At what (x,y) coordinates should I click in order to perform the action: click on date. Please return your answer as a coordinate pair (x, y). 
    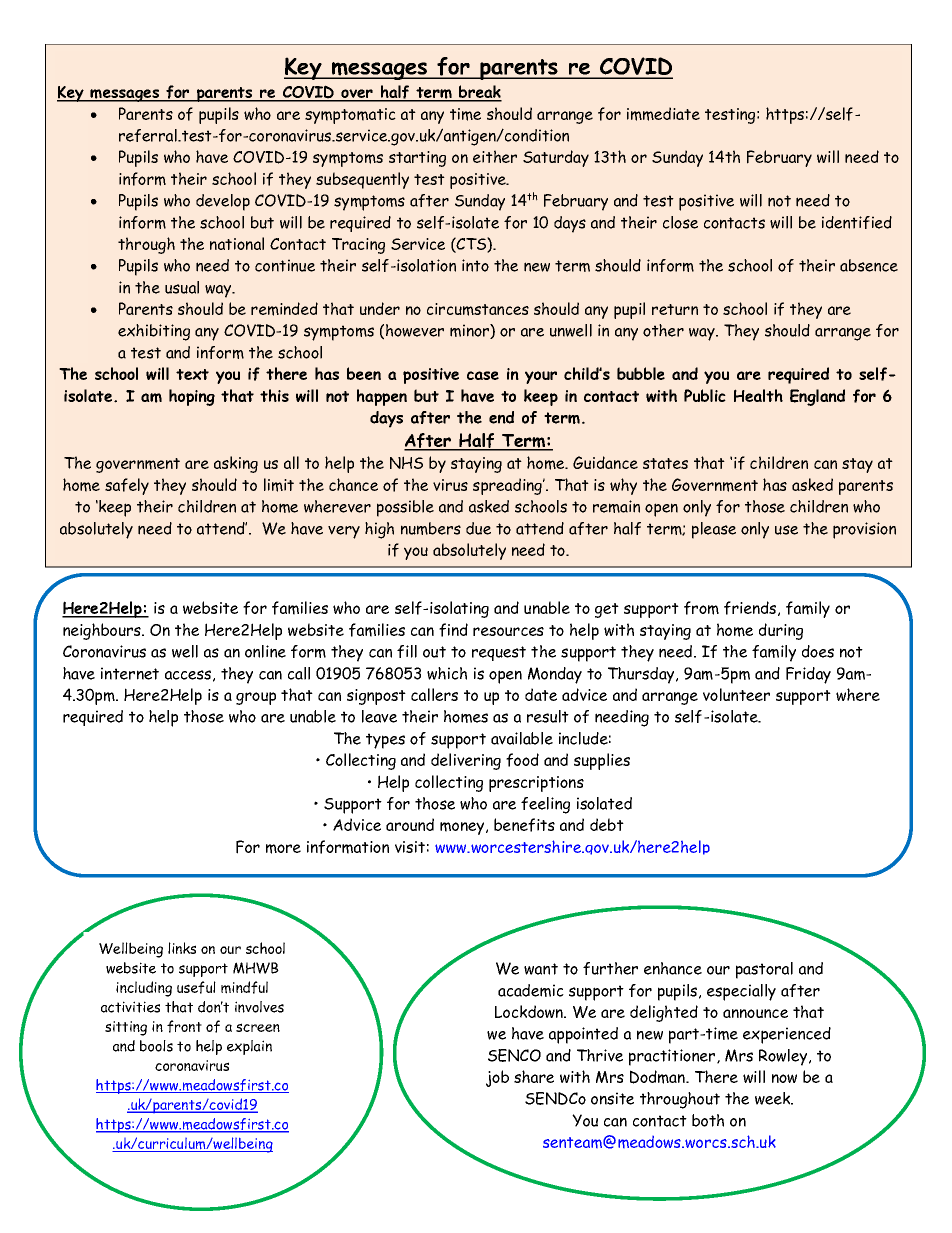
    Looking at the image, I should click on (541, 694).
